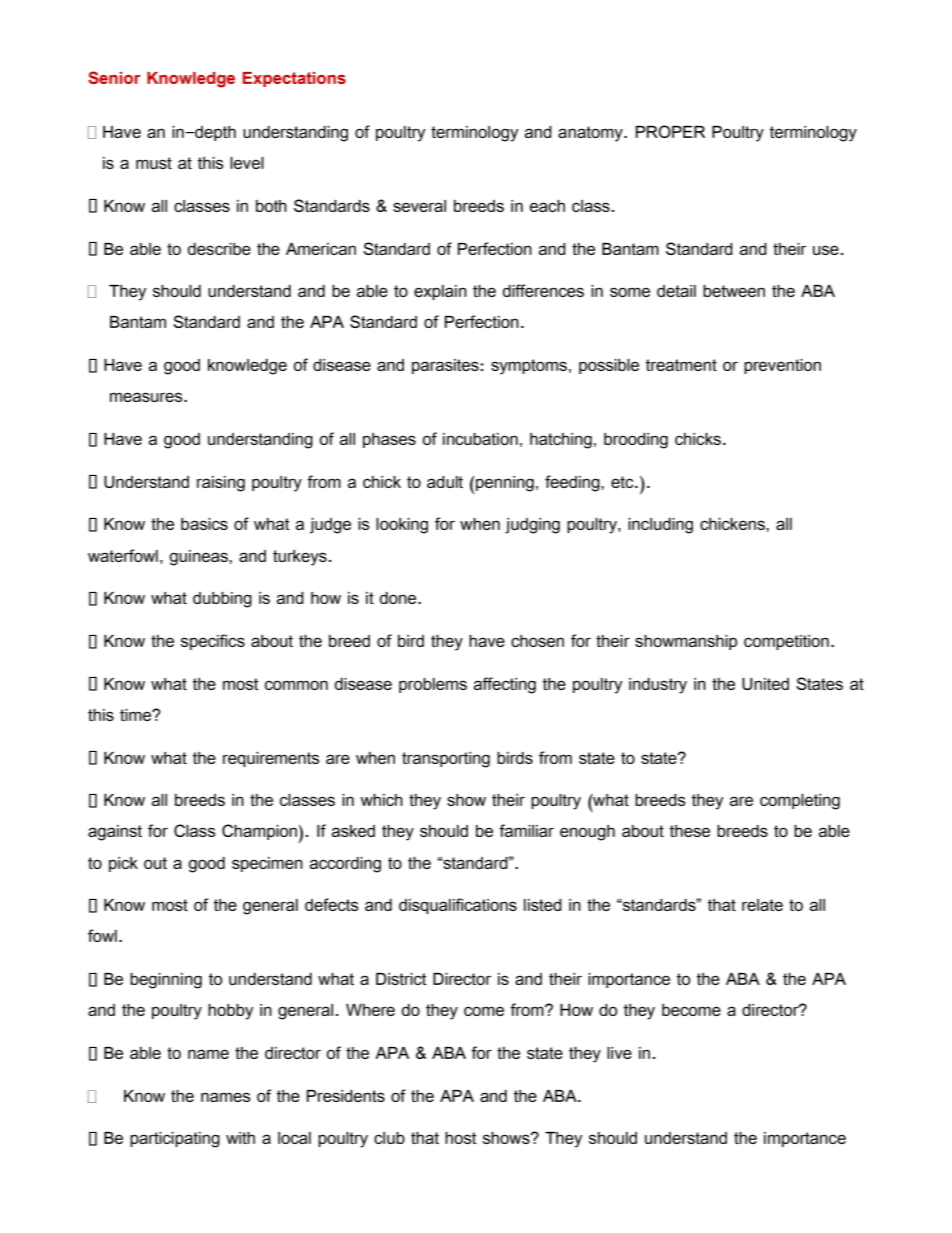  I want to click on participating, so click(175, 1140).
